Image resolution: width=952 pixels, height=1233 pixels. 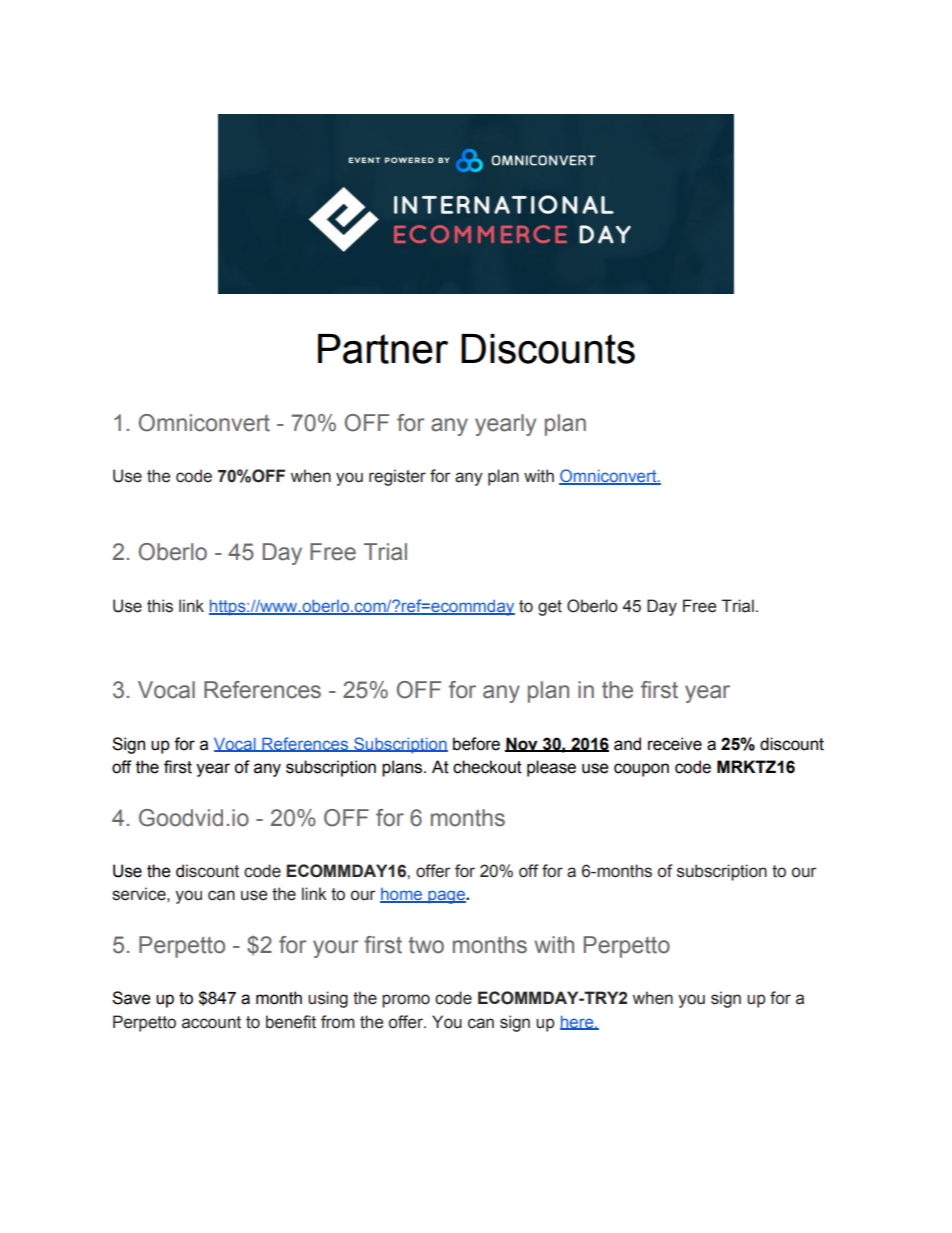 What do you see at coordinates (160, 606) in the image?
I see `this` at bounding box center [160, 606].
